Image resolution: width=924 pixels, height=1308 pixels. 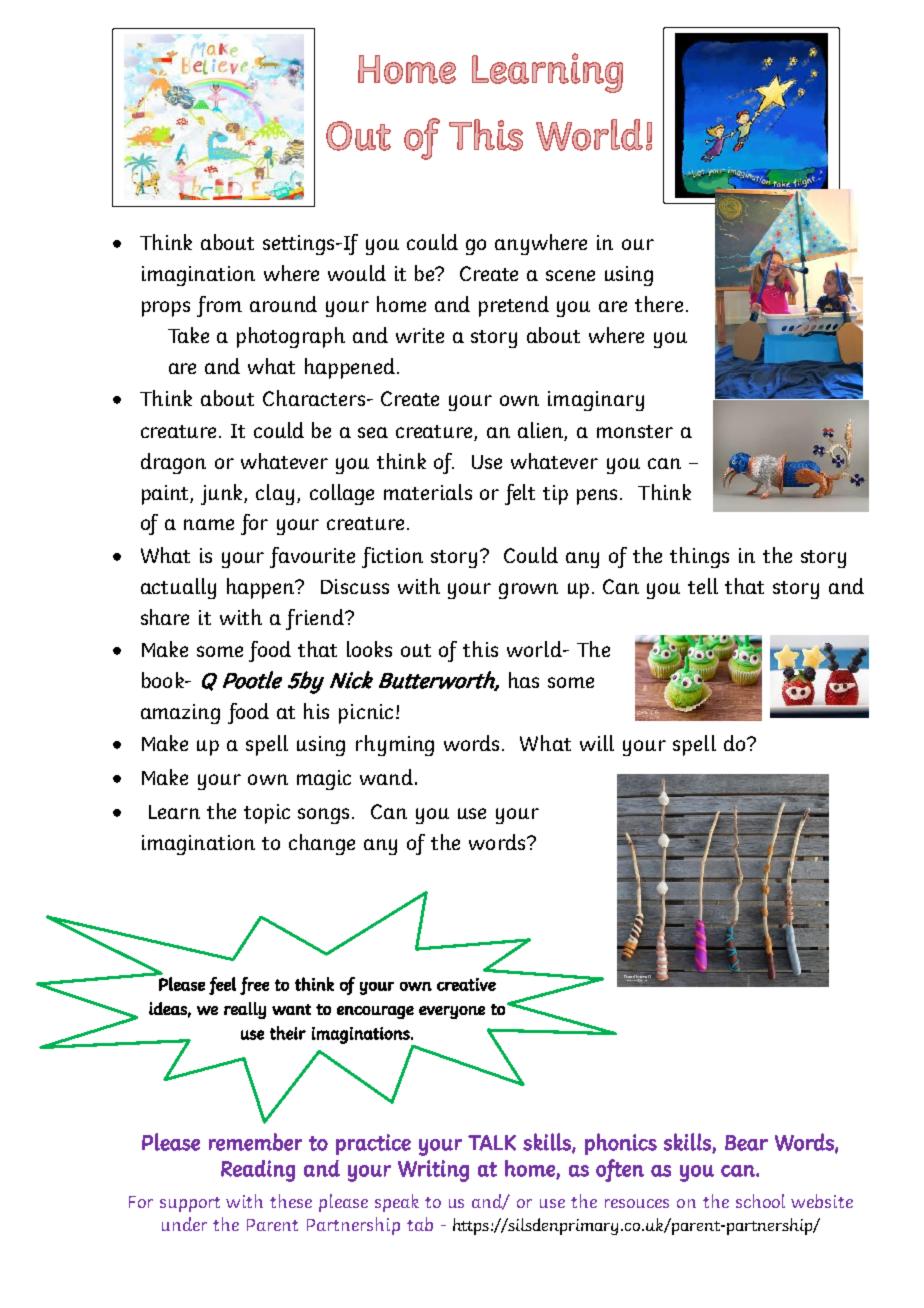 I want to click on will, so click(x=597, y=743).
